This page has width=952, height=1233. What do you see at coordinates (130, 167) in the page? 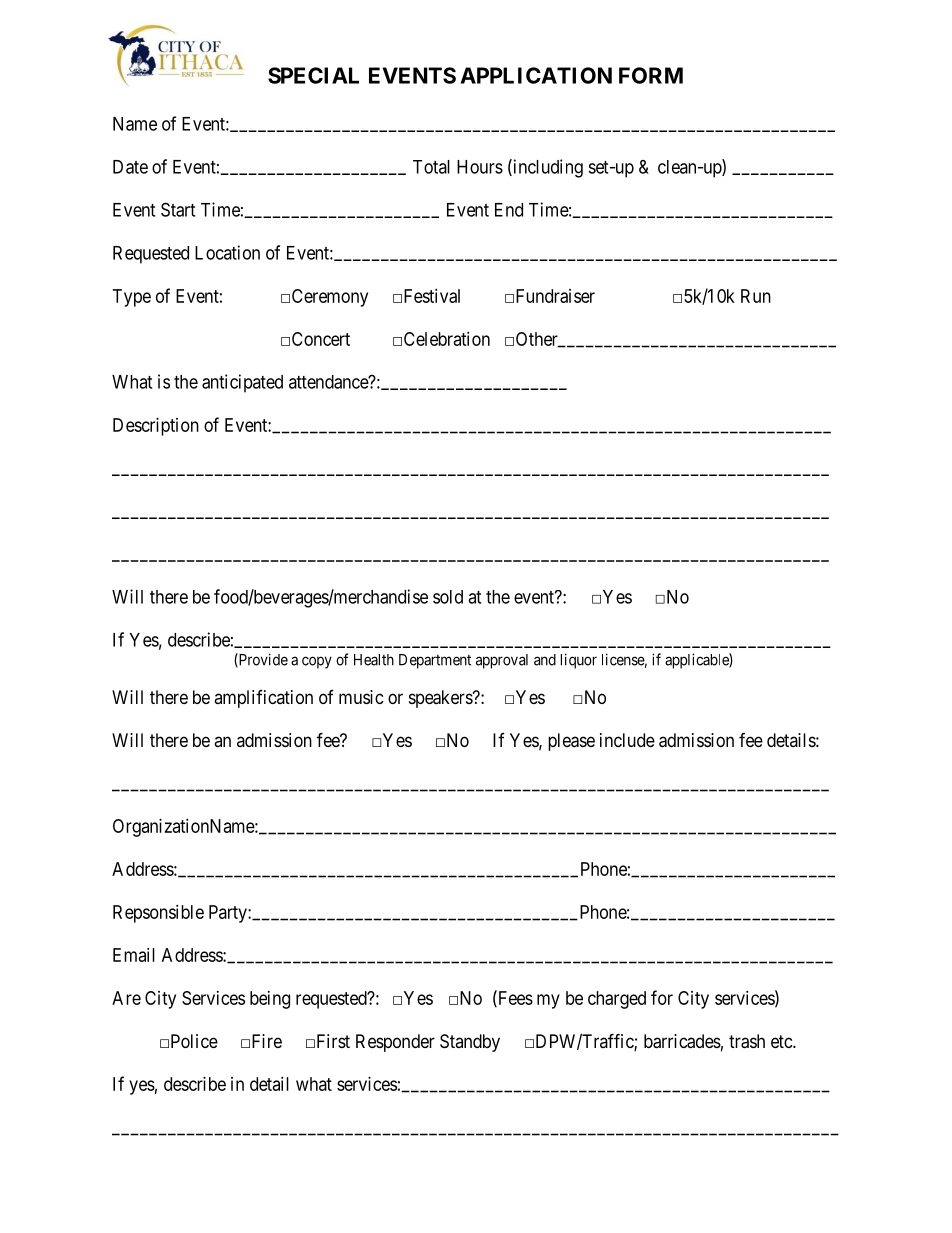
I see `Date` at bounding box center [130, 167].
